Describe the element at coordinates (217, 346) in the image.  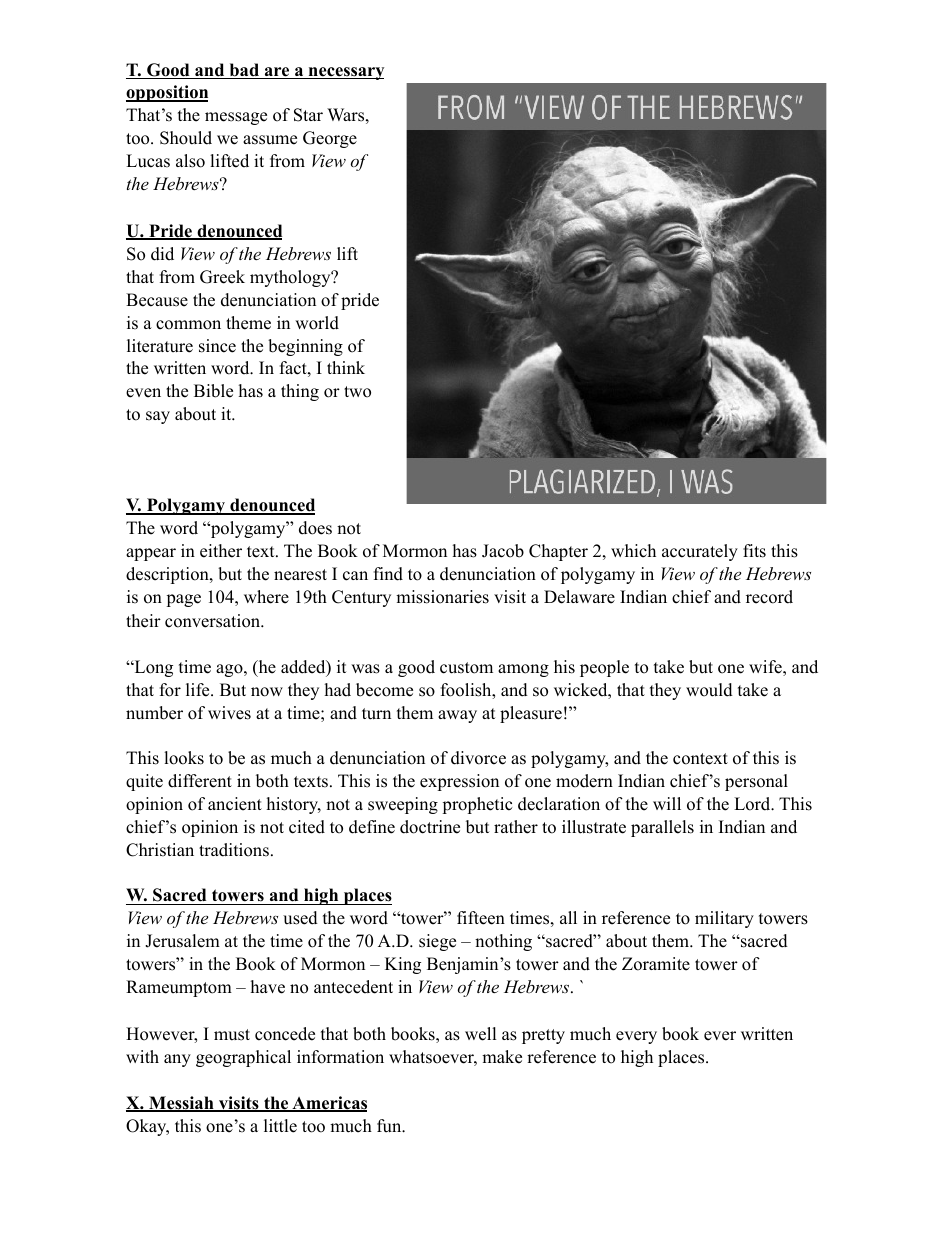
I see `since` at that location.
